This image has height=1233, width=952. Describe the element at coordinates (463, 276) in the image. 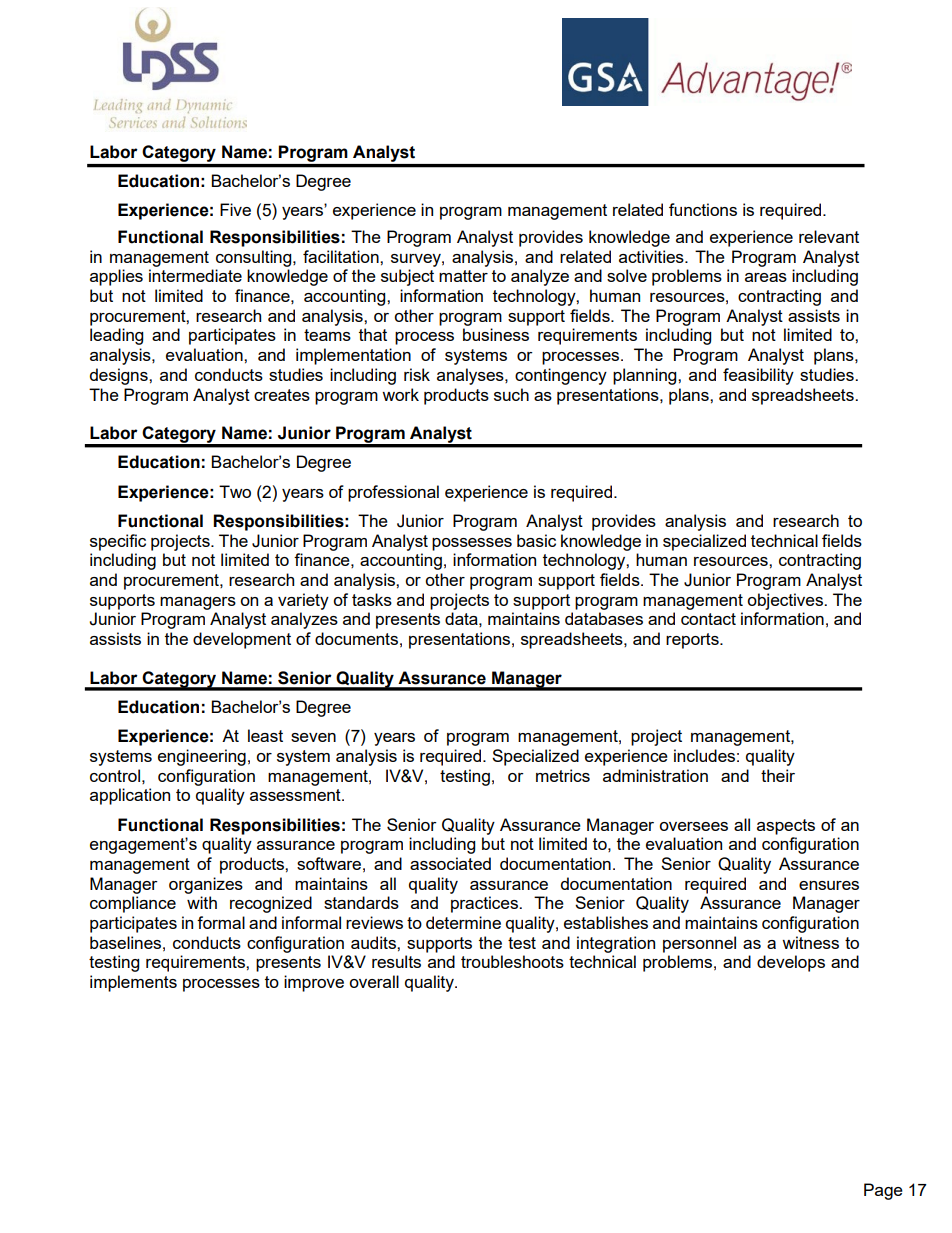

I see `matter` at that location.
